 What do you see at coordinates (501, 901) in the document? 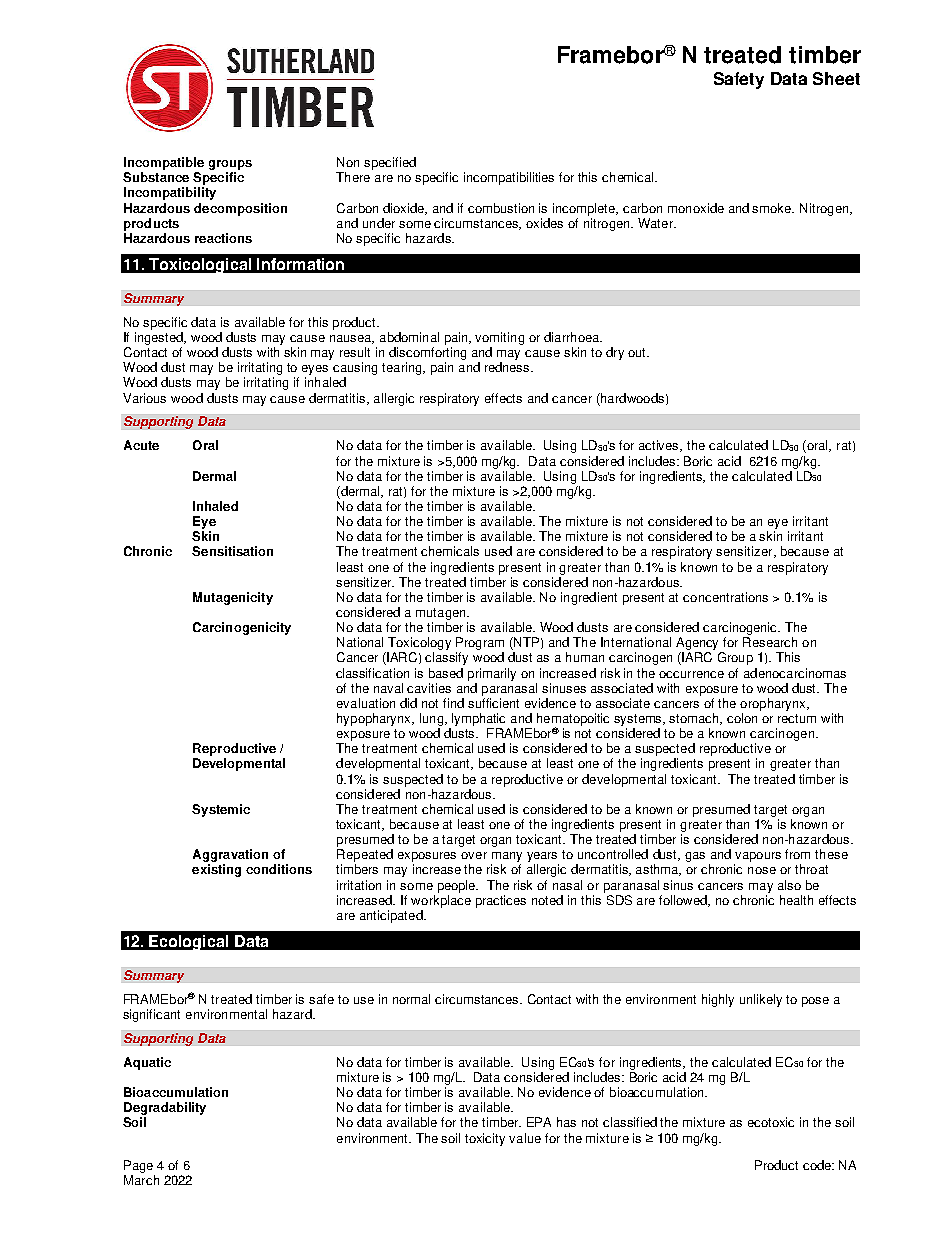
I see `practices` at bounding box center [501, 901].
